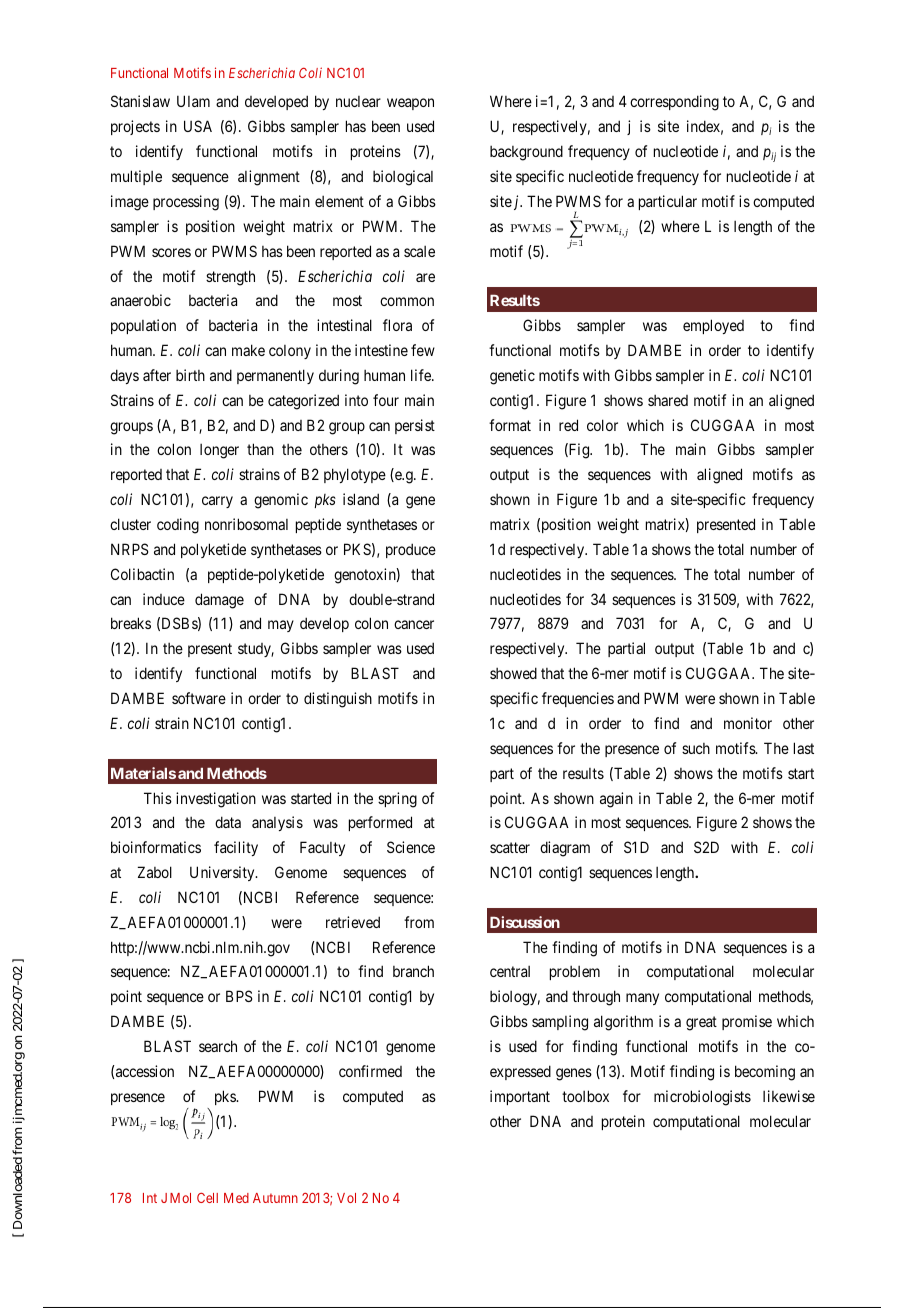 The image size is (924, 1308). I want to click on USA, so click(198, 126).
